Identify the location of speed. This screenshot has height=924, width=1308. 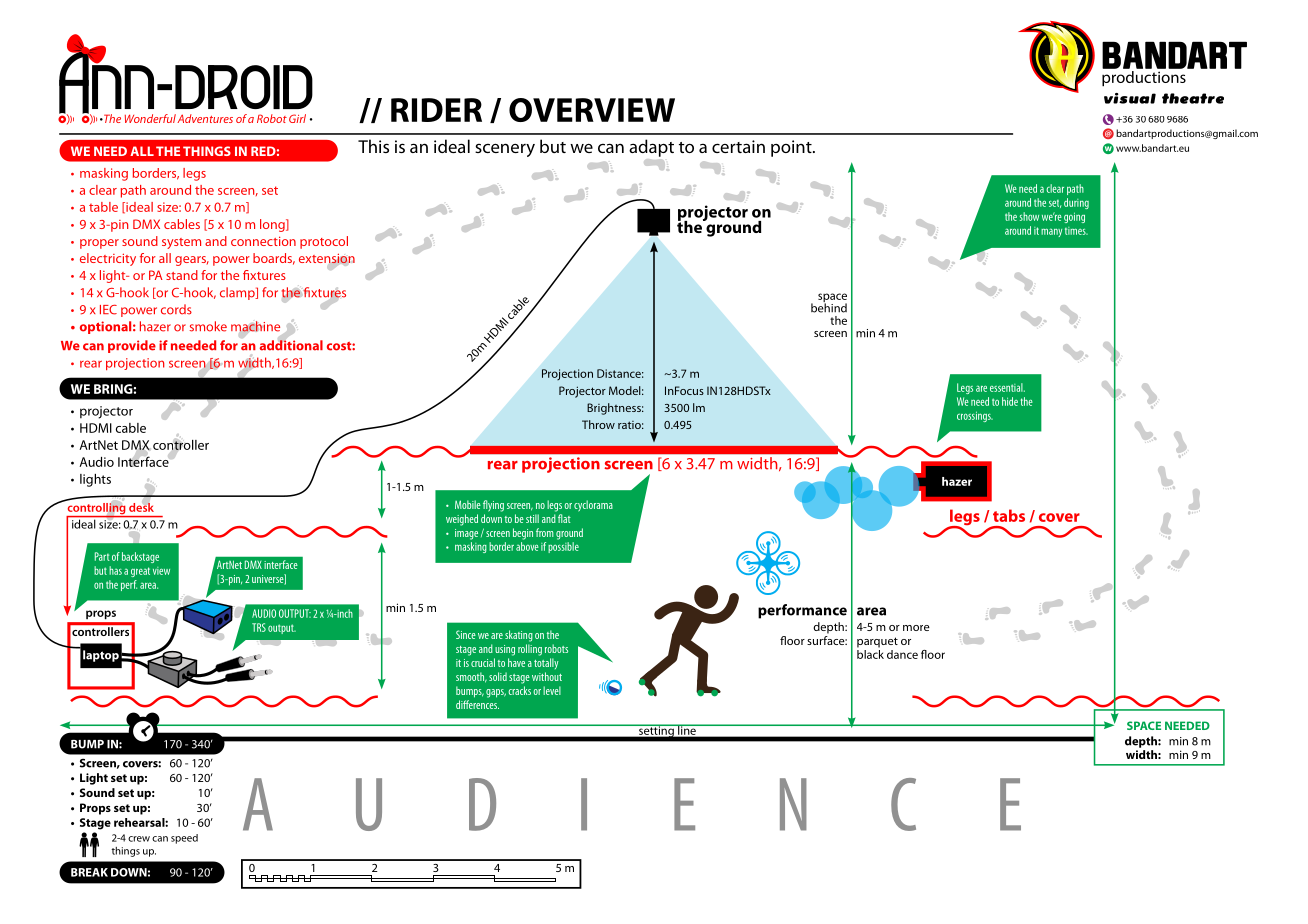
(184, 839).
